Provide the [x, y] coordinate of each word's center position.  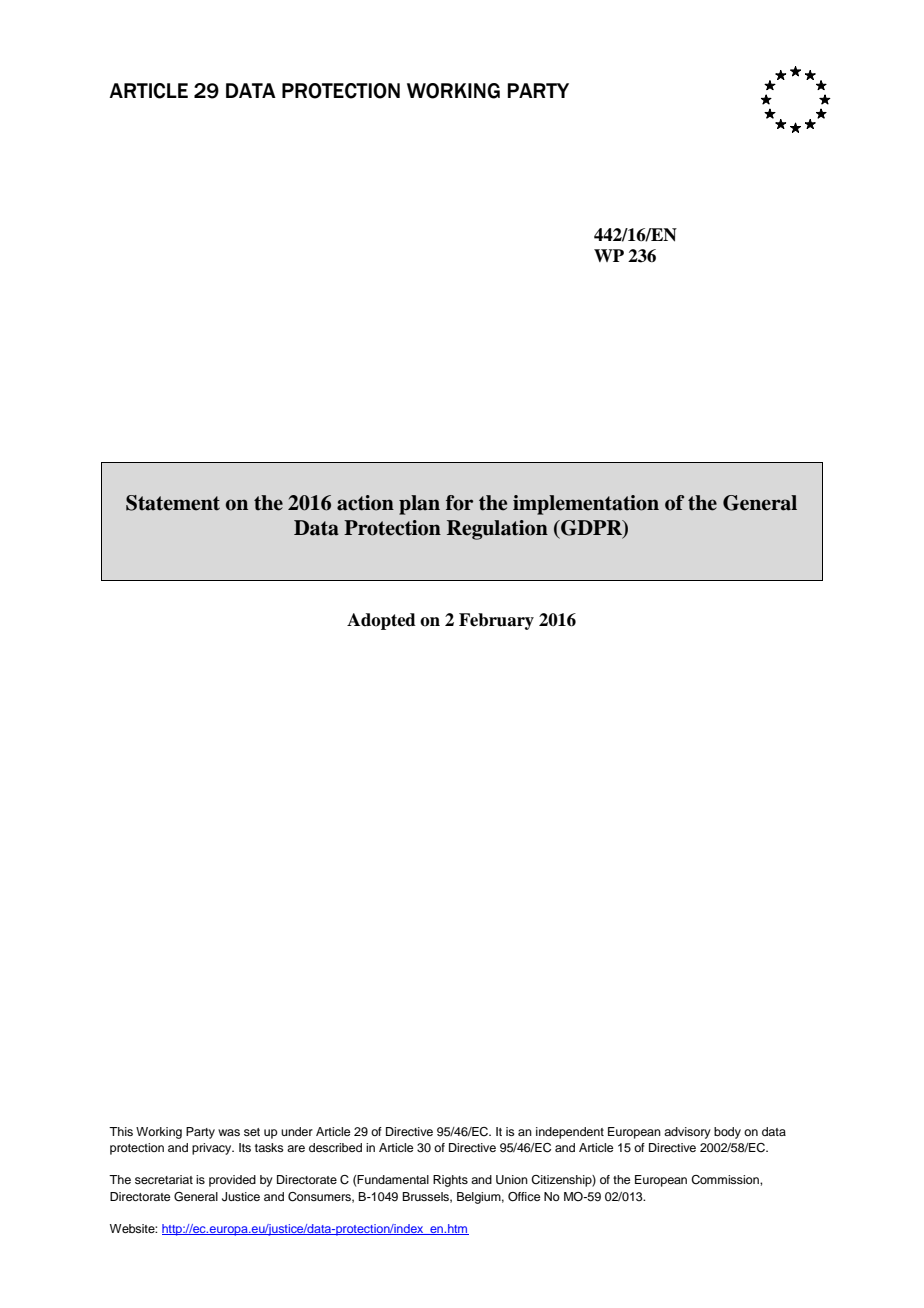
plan [419, 505]
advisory [687, 1133]
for [459, 503]
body [727, 1133]
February [496, 621]
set [252, 1132]
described [335, 1147]
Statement [173, 503]
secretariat [164, 1179]
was [229, 1132]
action [365, 503]
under [297, 1131]
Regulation [497, 530]
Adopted [381, 621]
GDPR [591, 529]
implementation [586, 505]
